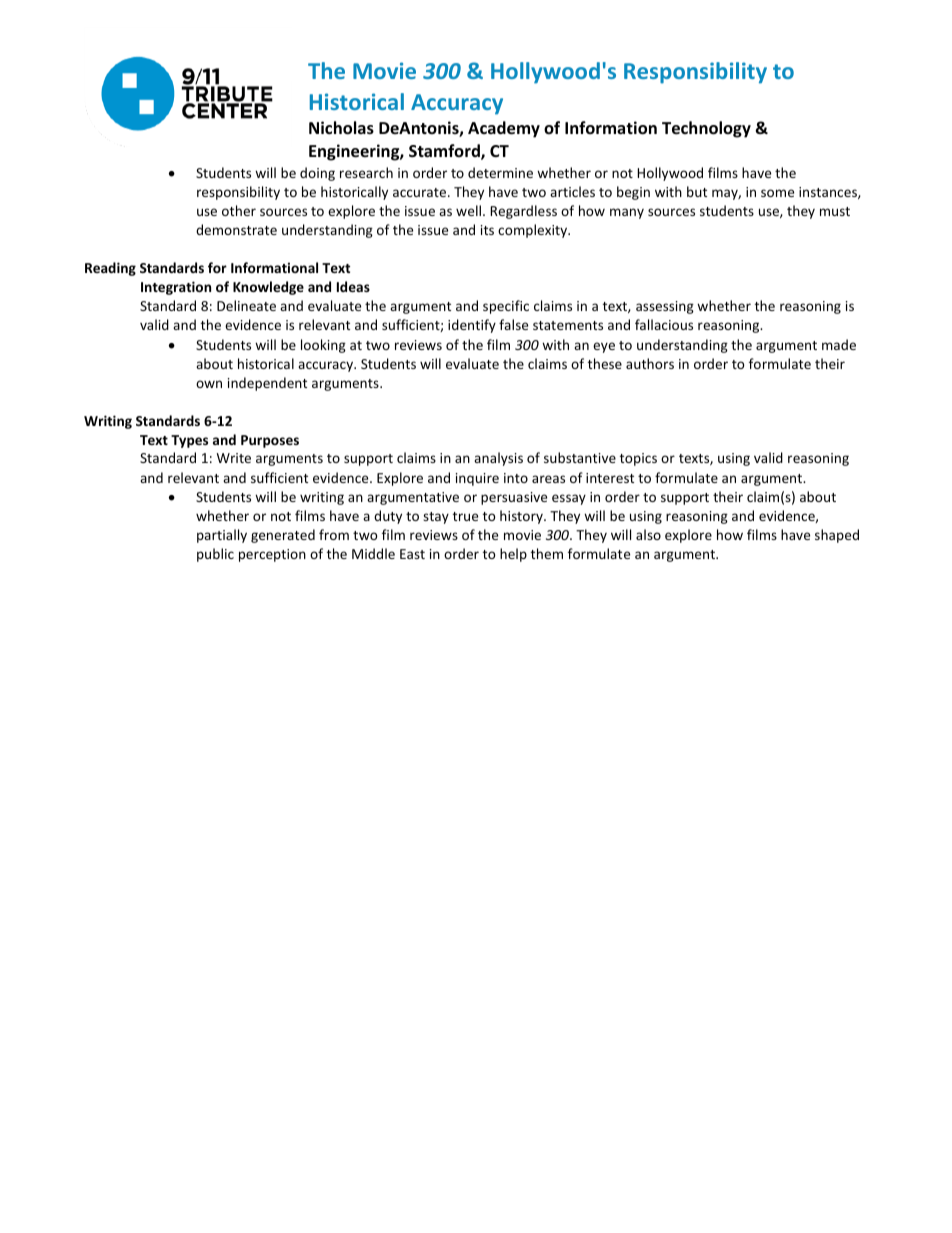 The image size is (952, 1233). What do you see at coordinates (706, 129) in the page?
I see `Technology` at bounding box center [706, 129].
